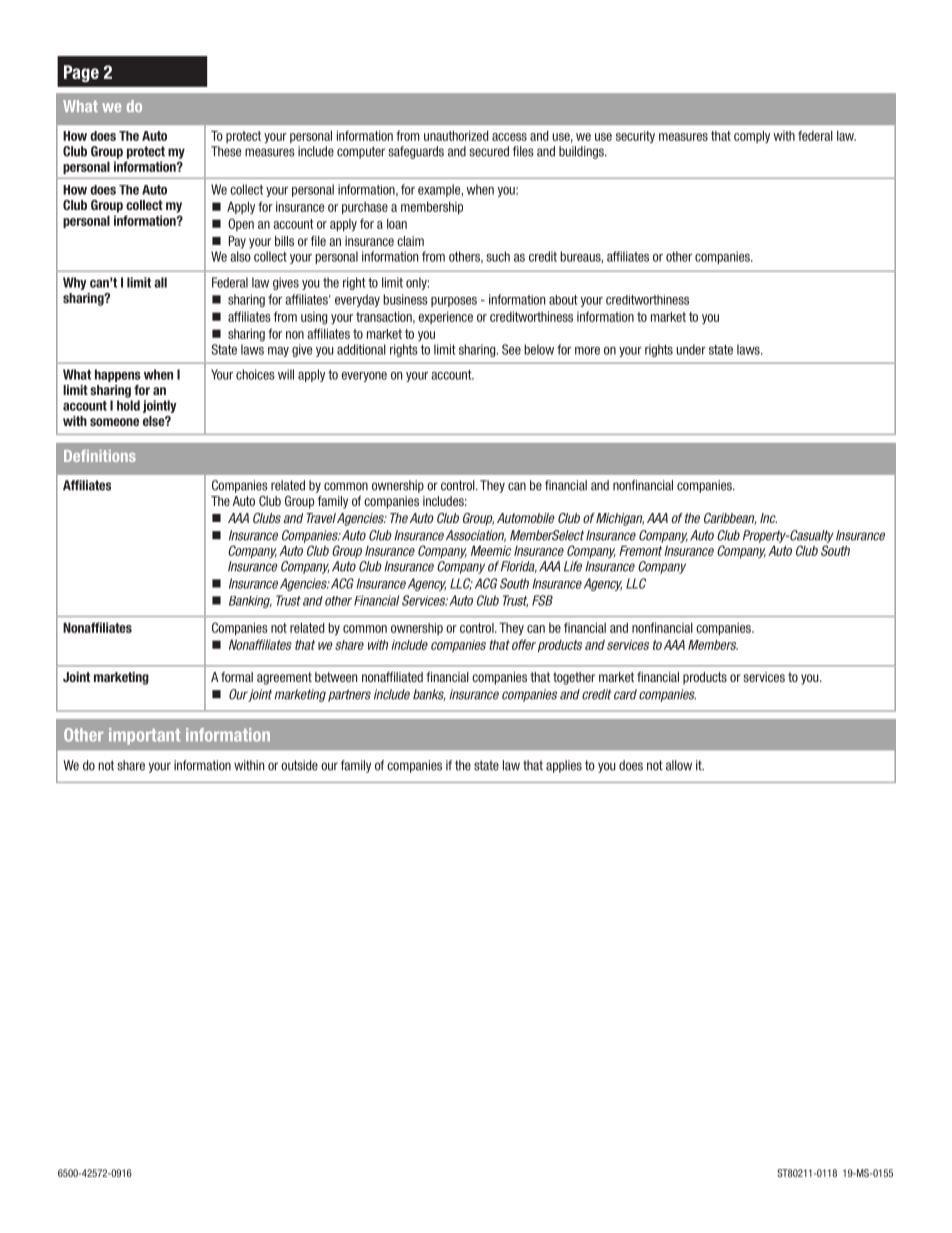 The width and height of the screenshot is (952, 1233). What do you see at coordinates (456, 135) in the screenshot?
I see `unauthorized` at bounding box center [456, 135].
